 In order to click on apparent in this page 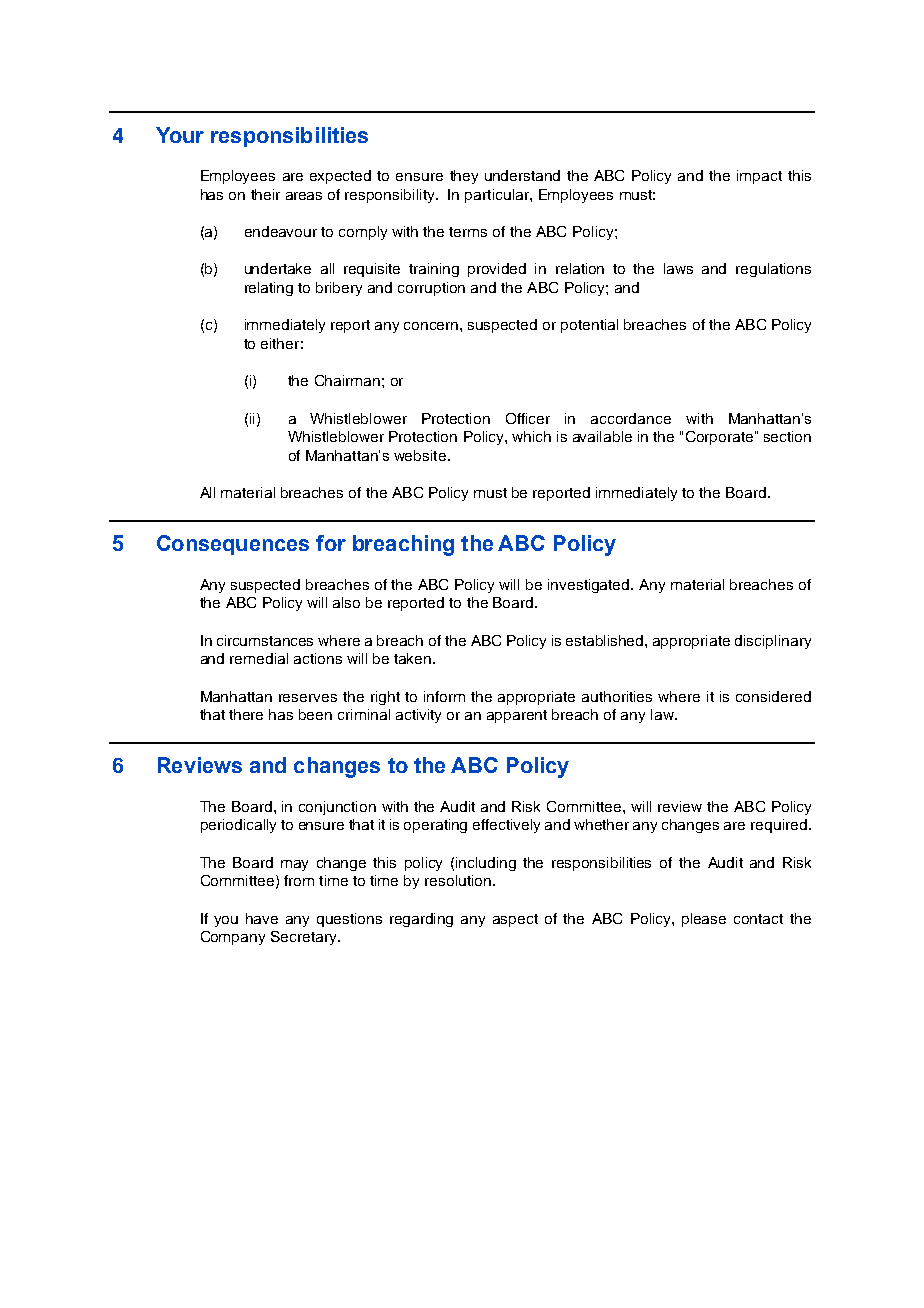, I will do `click(517, 716)`.
